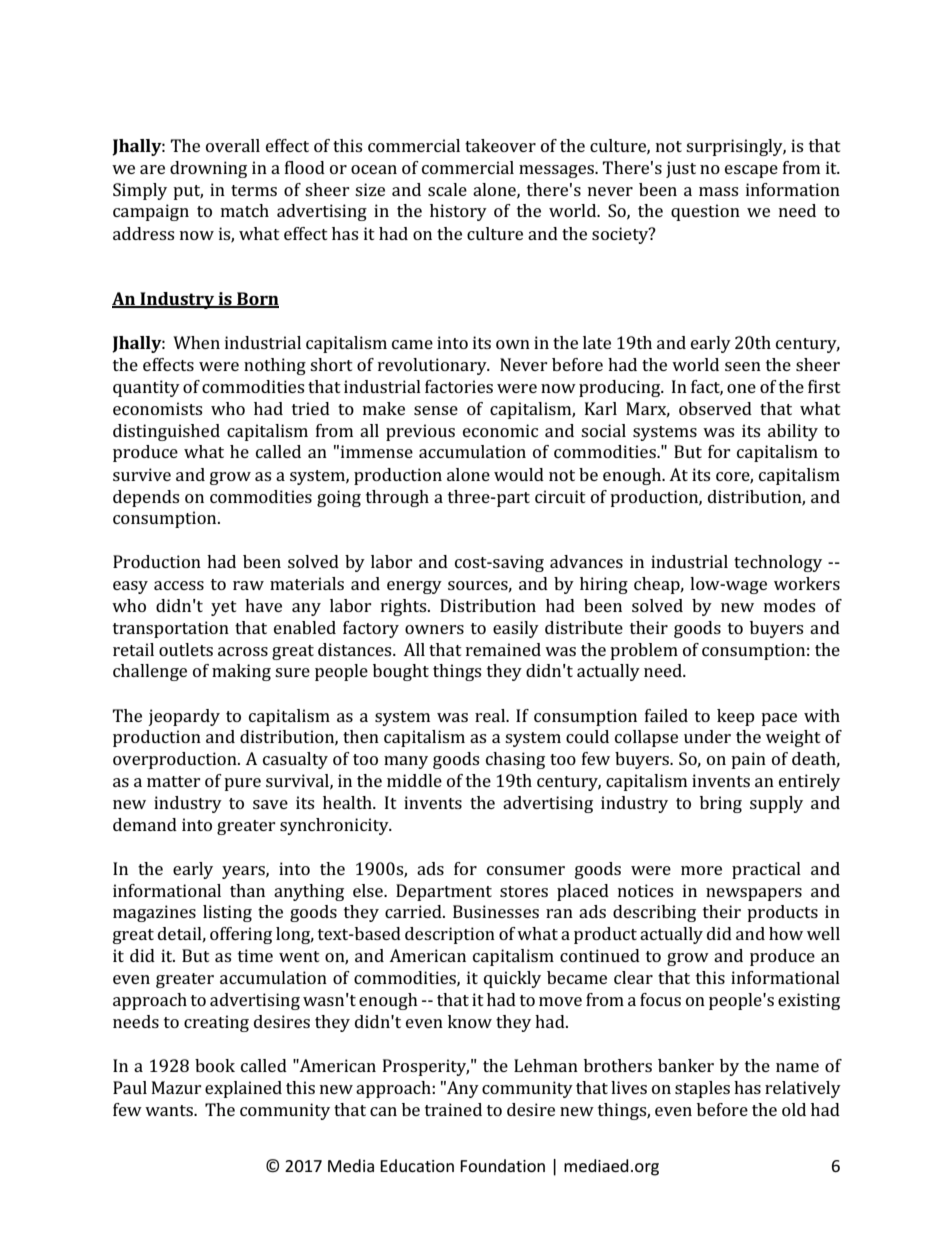 This image has height=1233, width=952. I want to click on Businesses, so click(496, 911).
